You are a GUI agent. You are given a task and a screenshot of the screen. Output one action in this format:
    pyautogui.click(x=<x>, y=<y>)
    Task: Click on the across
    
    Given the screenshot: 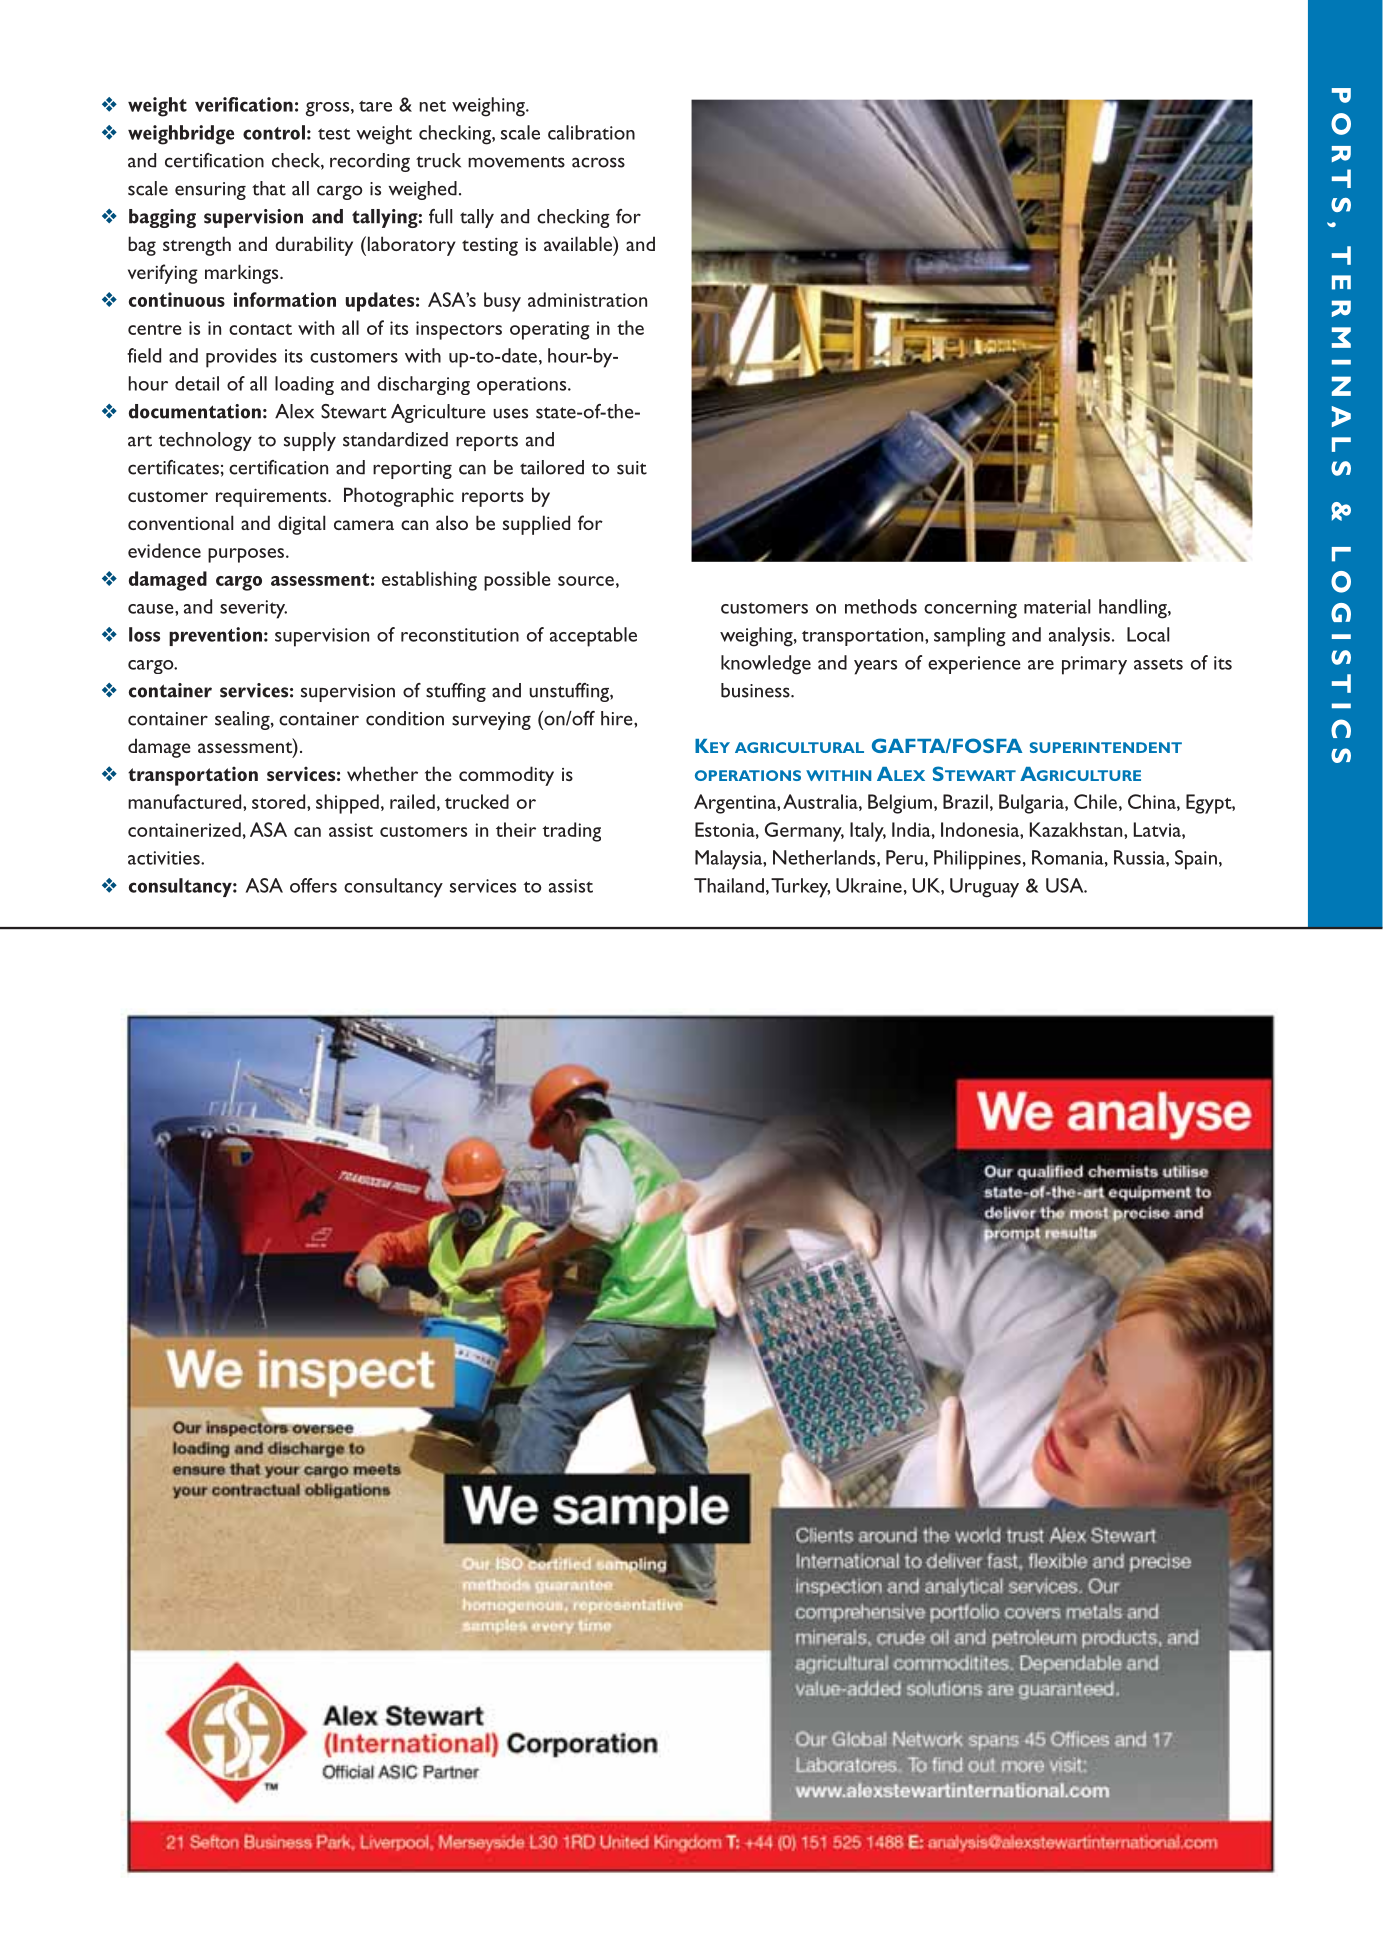 What is the action you would take?
    pyautogui.click(x=598, y=162)
